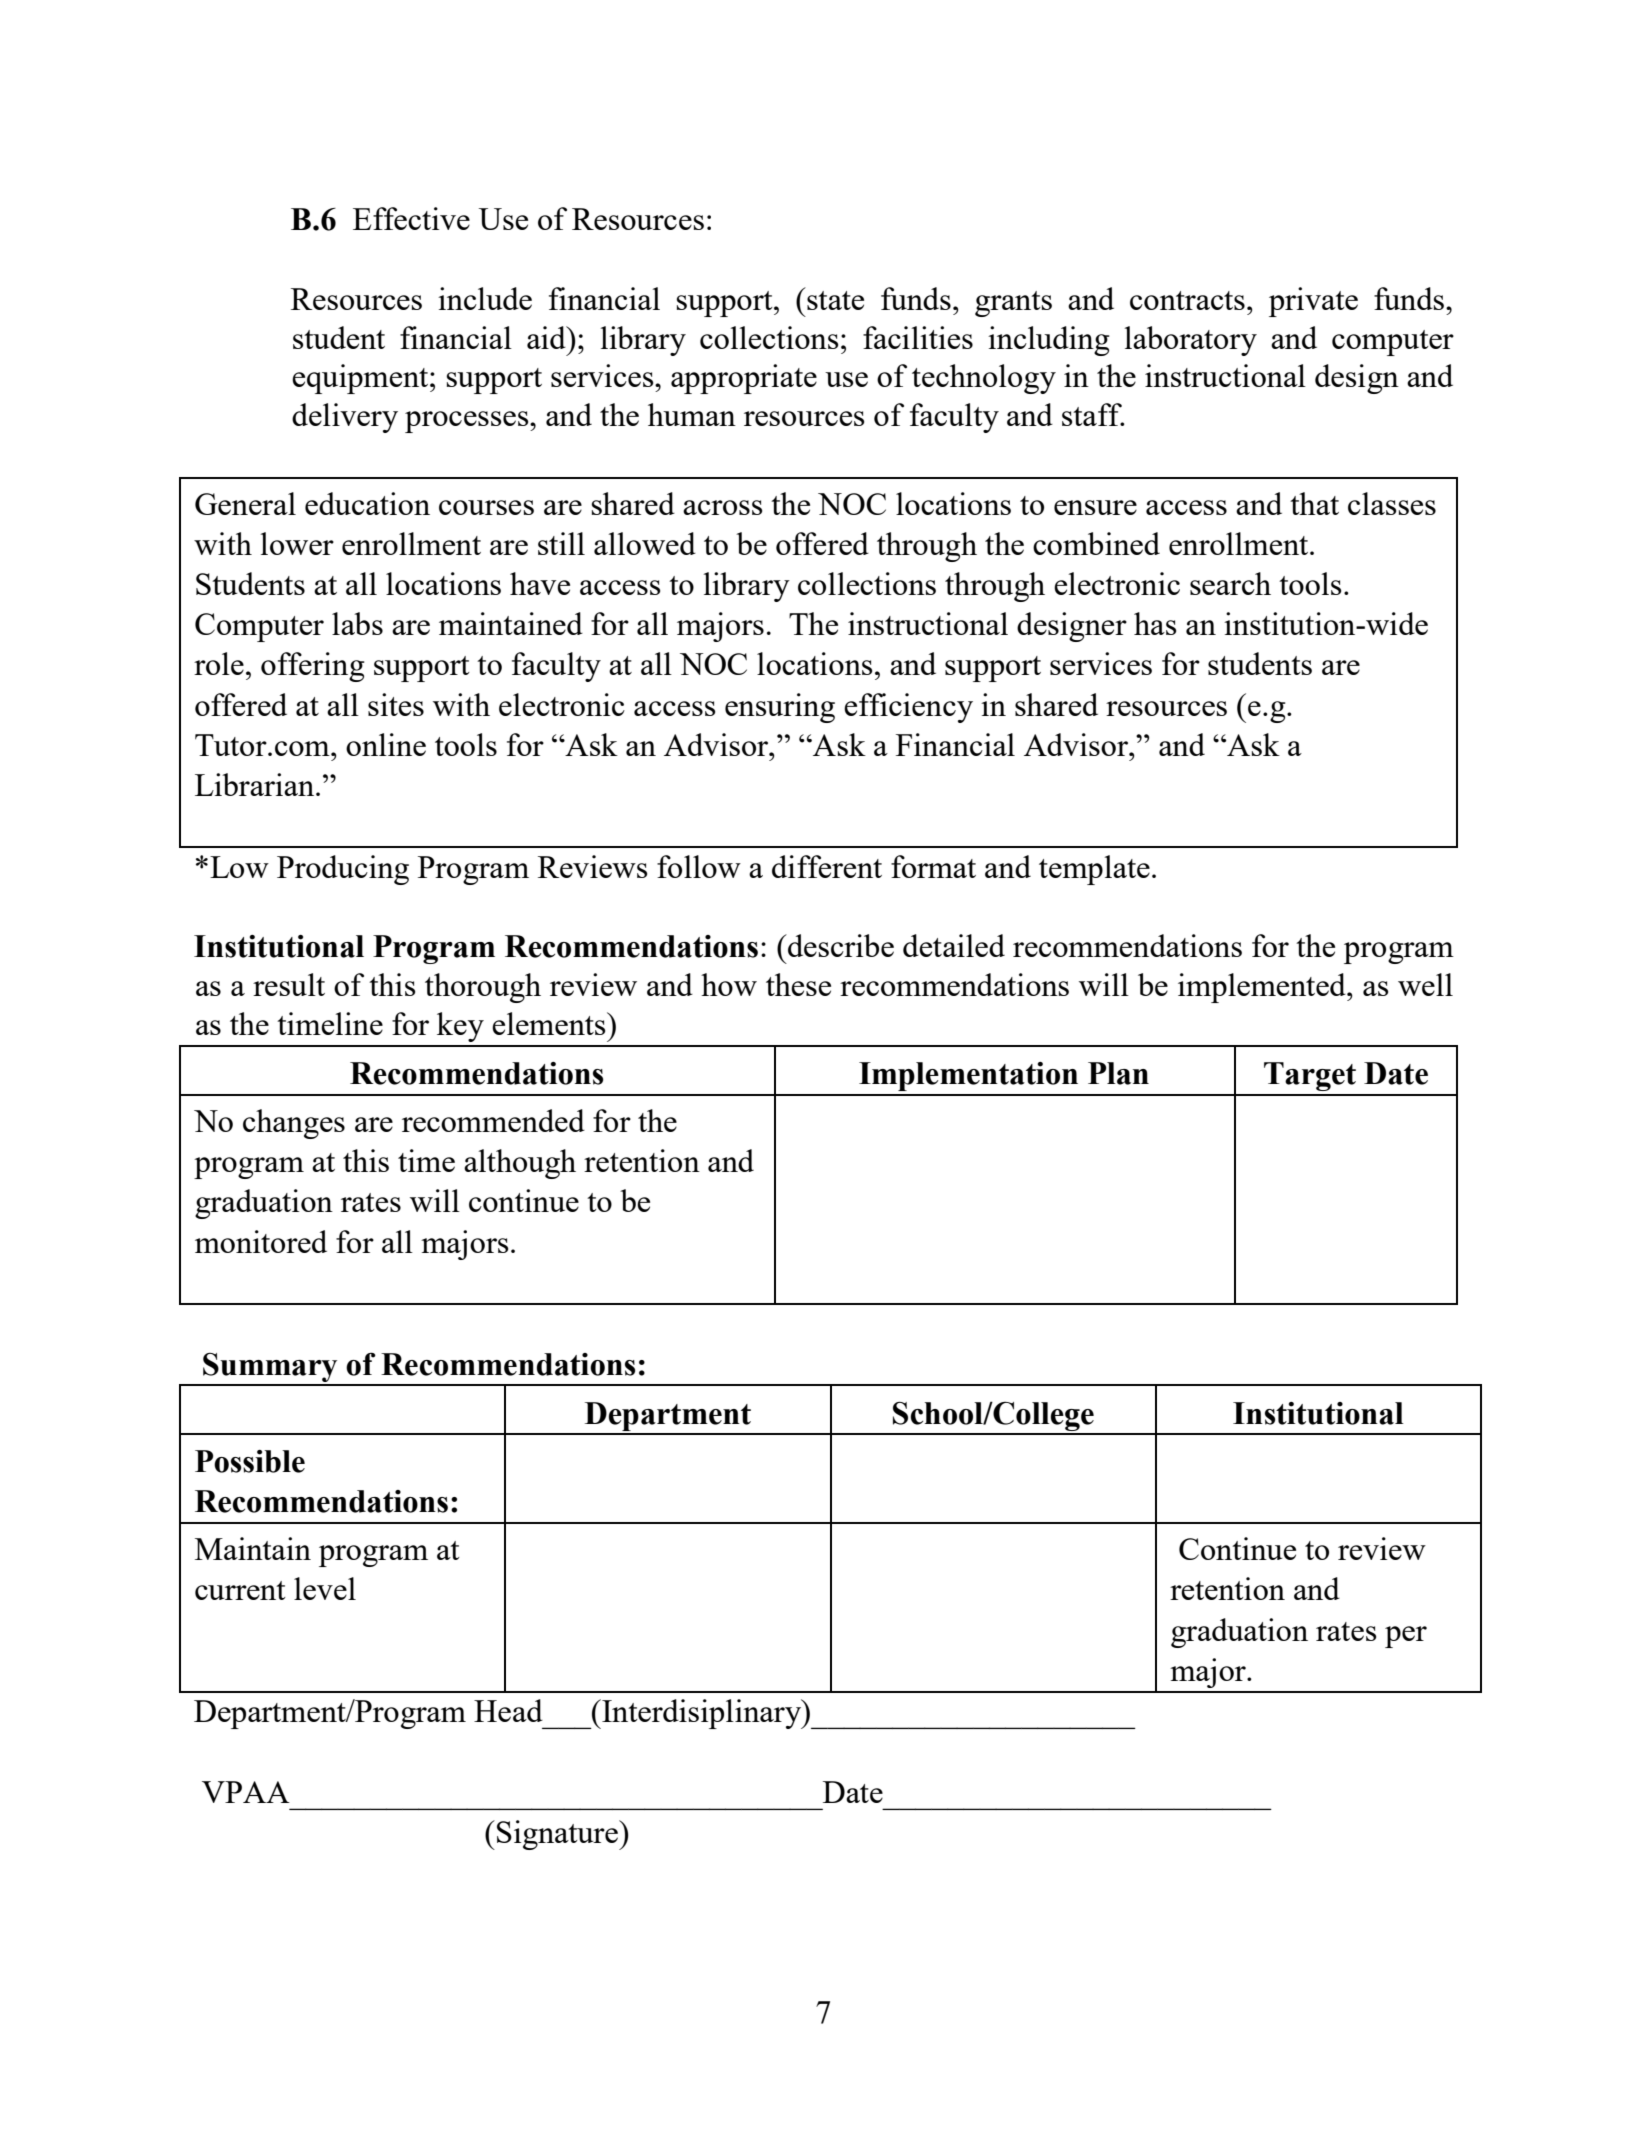 Image resolution: width=1647 pixels, height=2132 pixels. Describe the element at coordinates (780, 708) in the page. I see `ensuring` at that location.
